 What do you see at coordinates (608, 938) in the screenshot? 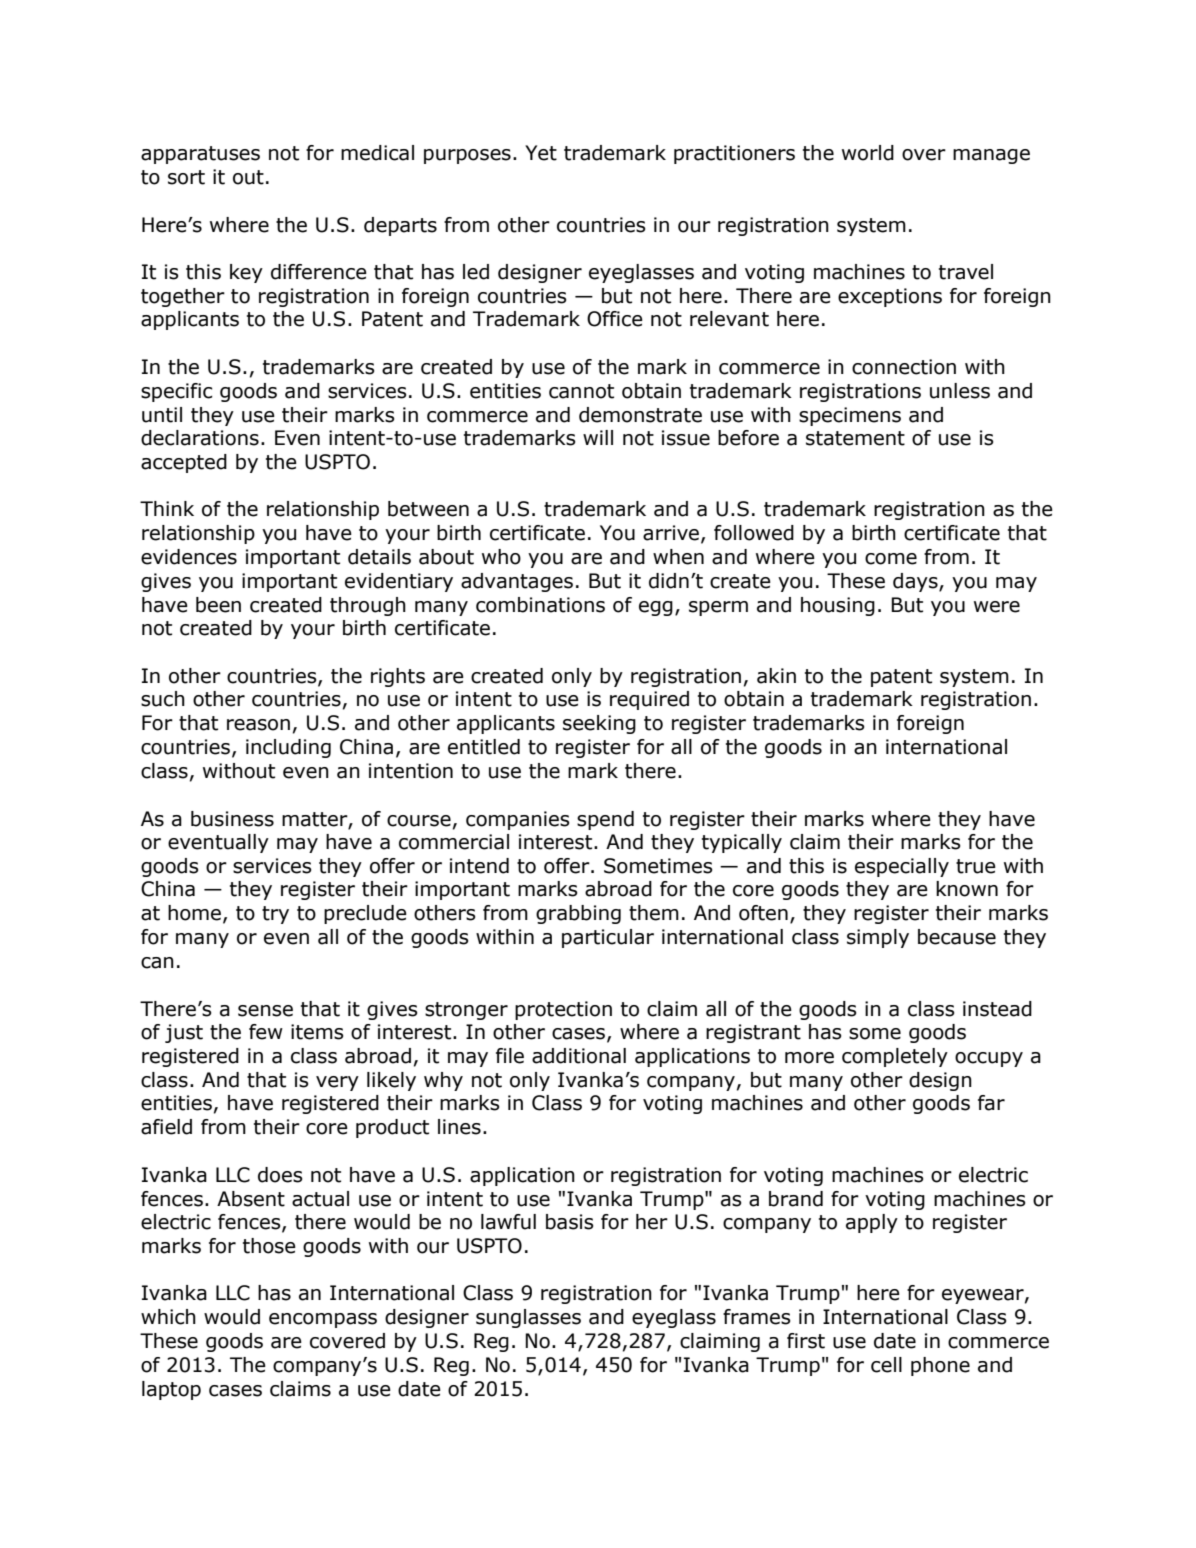
I see `particular` at bounding box center [608, 938].
